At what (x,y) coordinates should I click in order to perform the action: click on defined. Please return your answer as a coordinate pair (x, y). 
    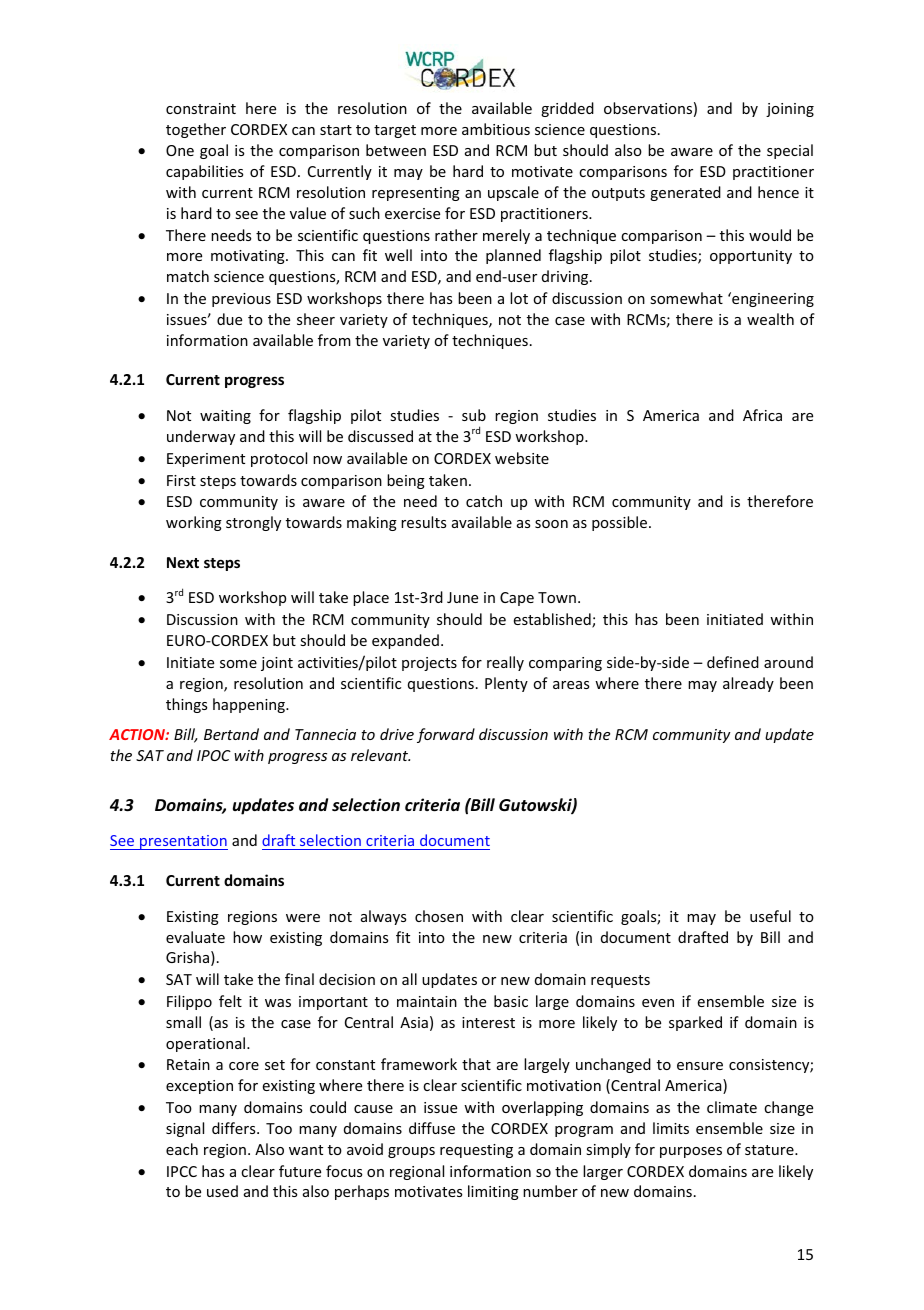
    Looking at the image, I should click on (733, 662).
